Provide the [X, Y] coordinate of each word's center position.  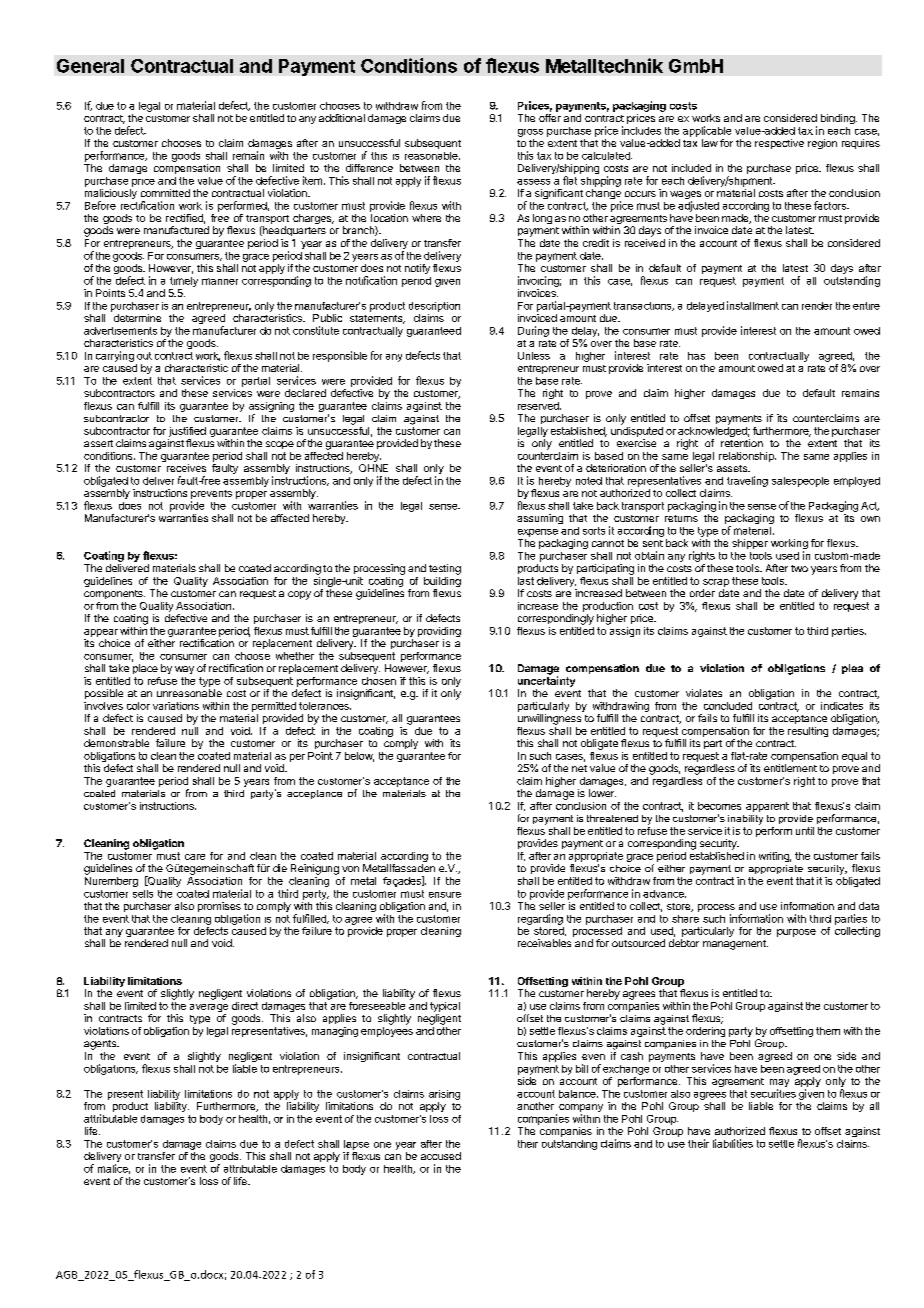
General [90, 66]
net [579, 768]
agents [101, 1045]
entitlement [790, 768]
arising [444, 1095]
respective [779, 144]
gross [530, 133]
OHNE [373, 468]
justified [187, 432]
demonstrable [116, 743]
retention [742, 443]
